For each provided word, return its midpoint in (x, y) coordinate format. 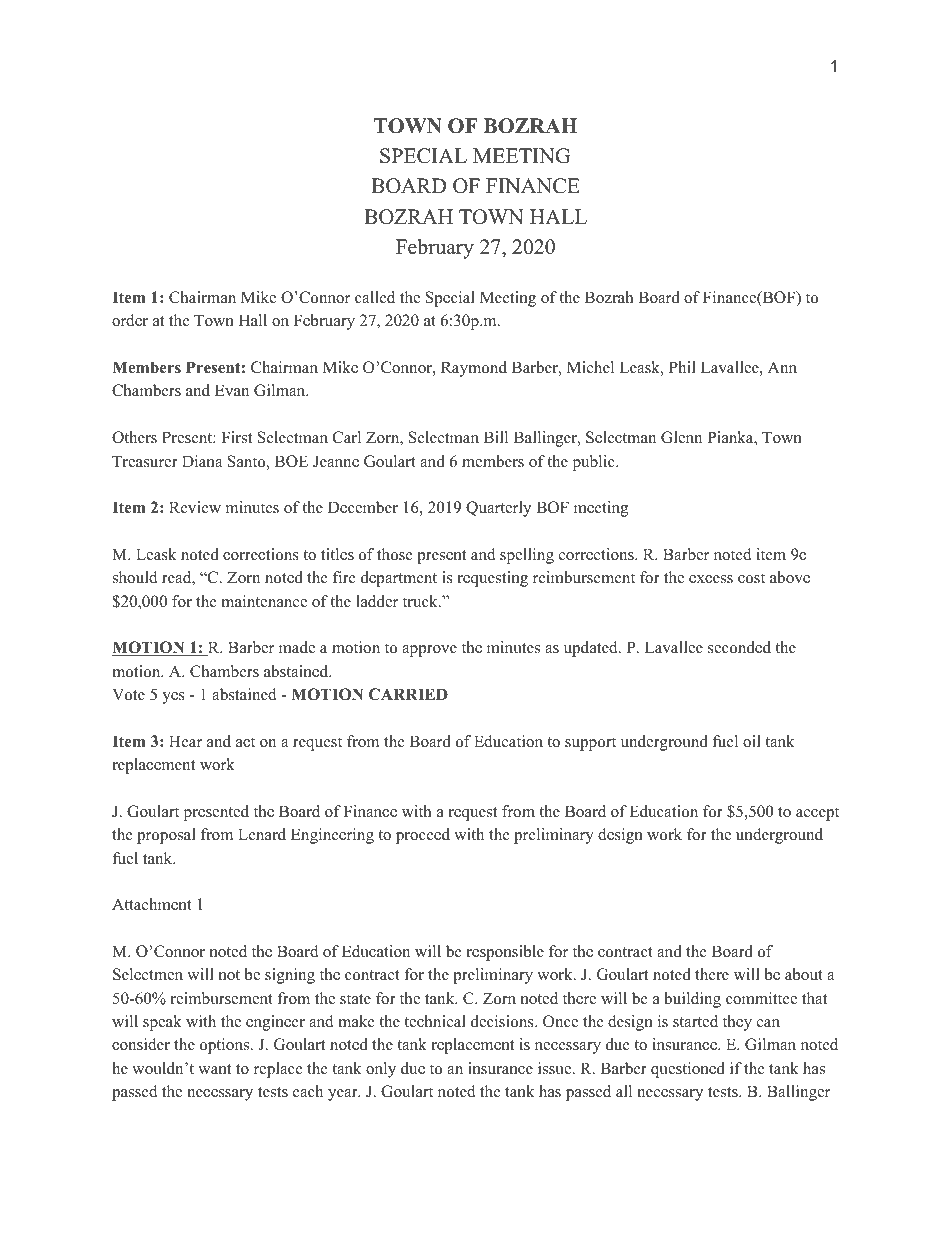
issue (556, 1068)
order (130, 320)
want (214, 1069)
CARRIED (408, 694)
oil (752, 741)
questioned (688, 1070)
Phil (682, 367)
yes (173, 698)
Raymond (474, 369)
